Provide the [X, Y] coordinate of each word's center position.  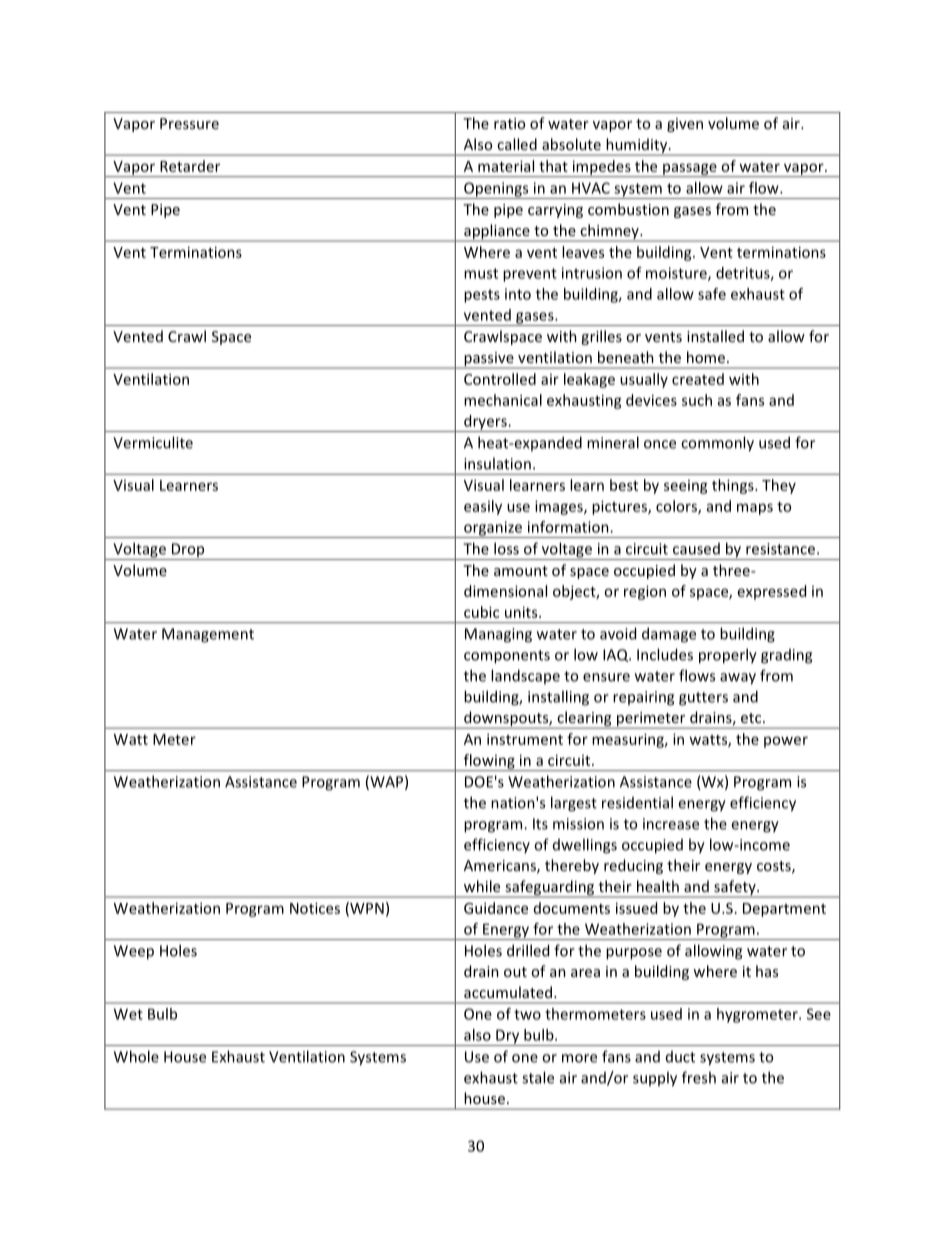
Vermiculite [153, 442]
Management [208, 635]
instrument [525, 739]
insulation [497, 463]
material [506, 166]
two [527, 1014]
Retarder [190, 166]
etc [752, 718]
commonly [717, 444]
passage [690, 170]
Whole [136, 1056]
